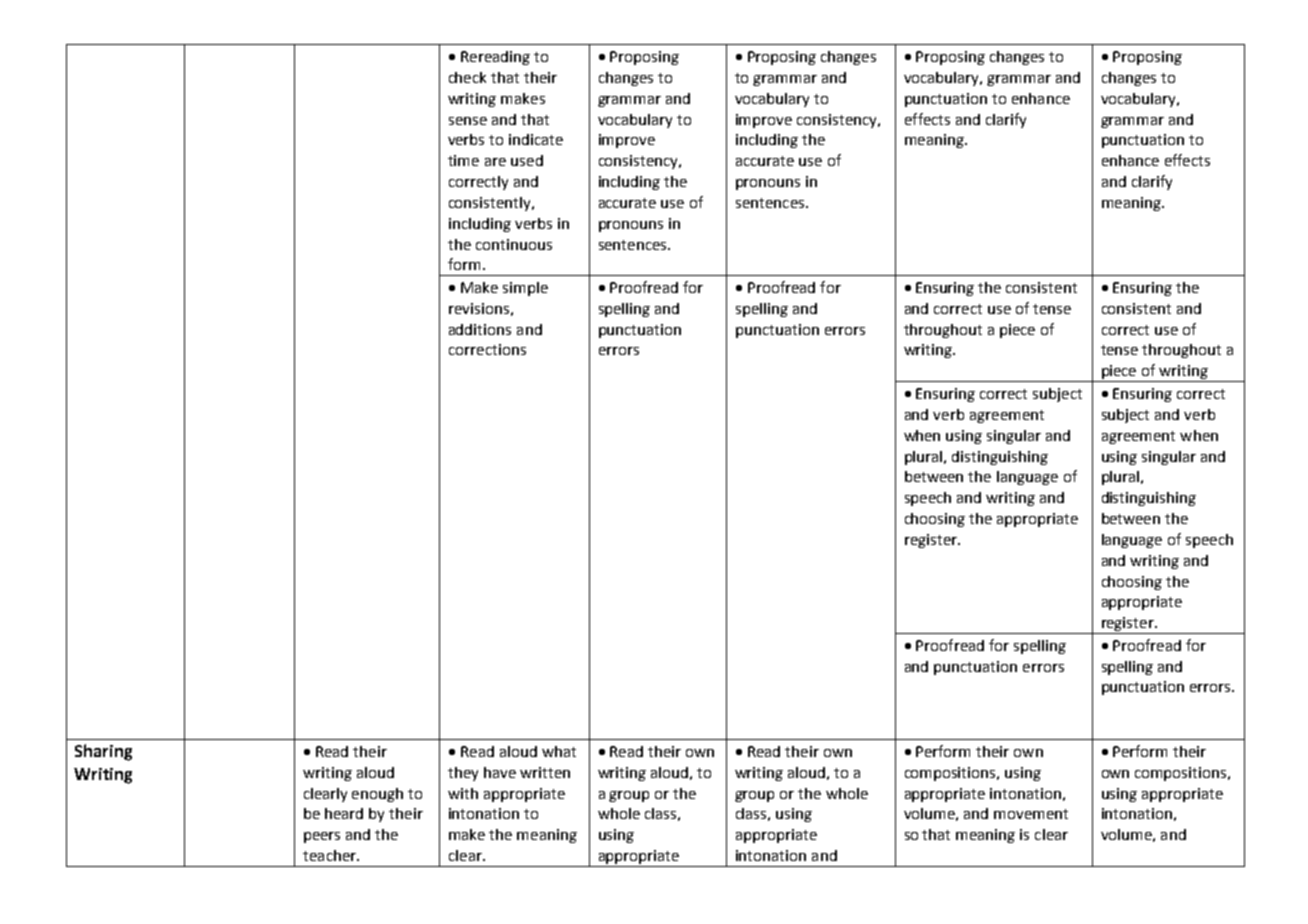 This screenshot has height=924, width=1308. I want to click on what, so click(559, 751).
